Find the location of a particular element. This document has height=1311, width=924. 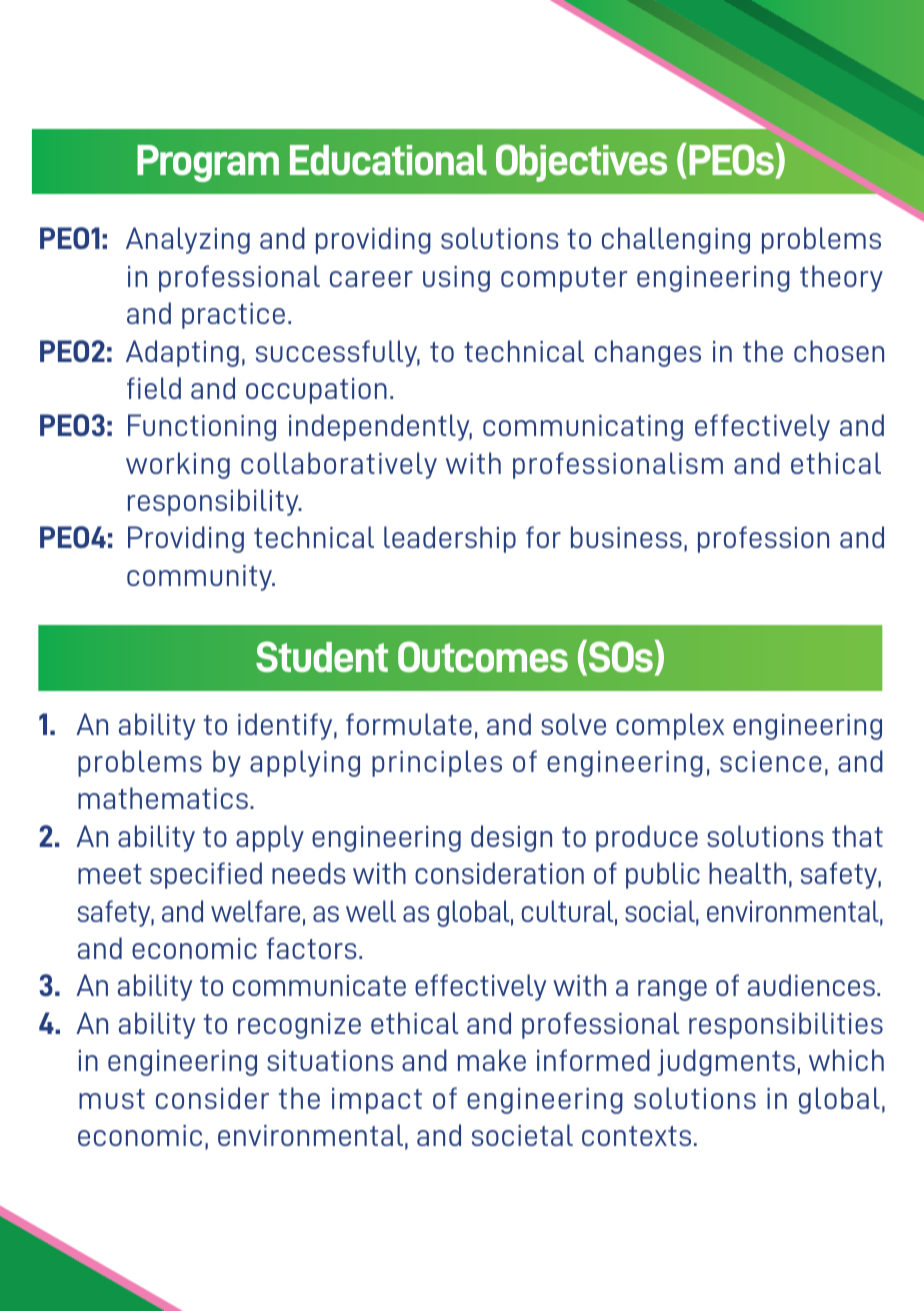

must is located at coordinates (112, 1099).
